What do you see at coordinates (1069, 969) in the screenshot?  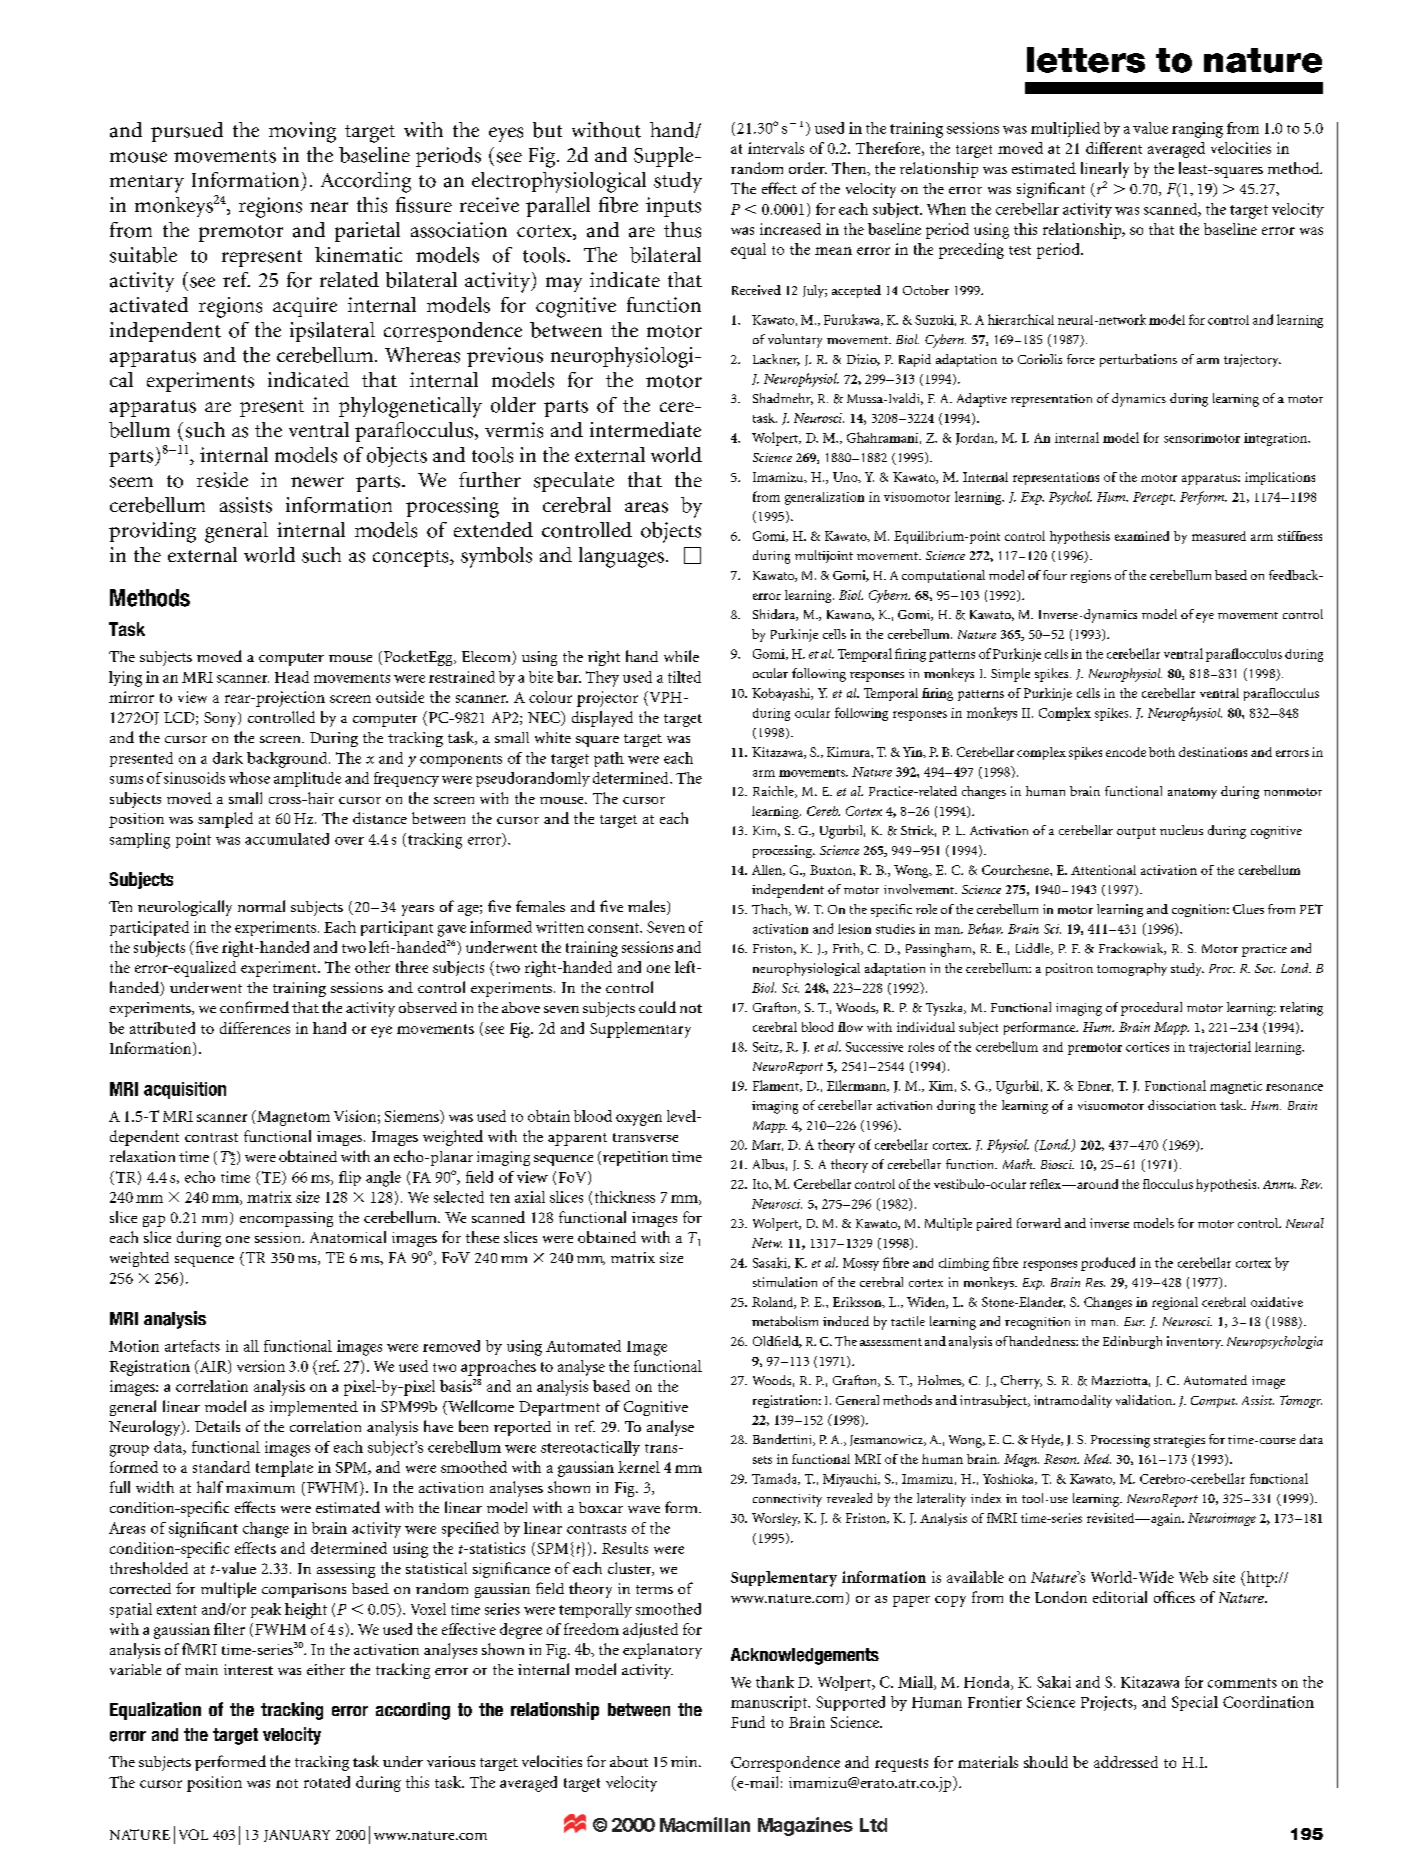 I see `positron` at bounding box center [1069, 969].
